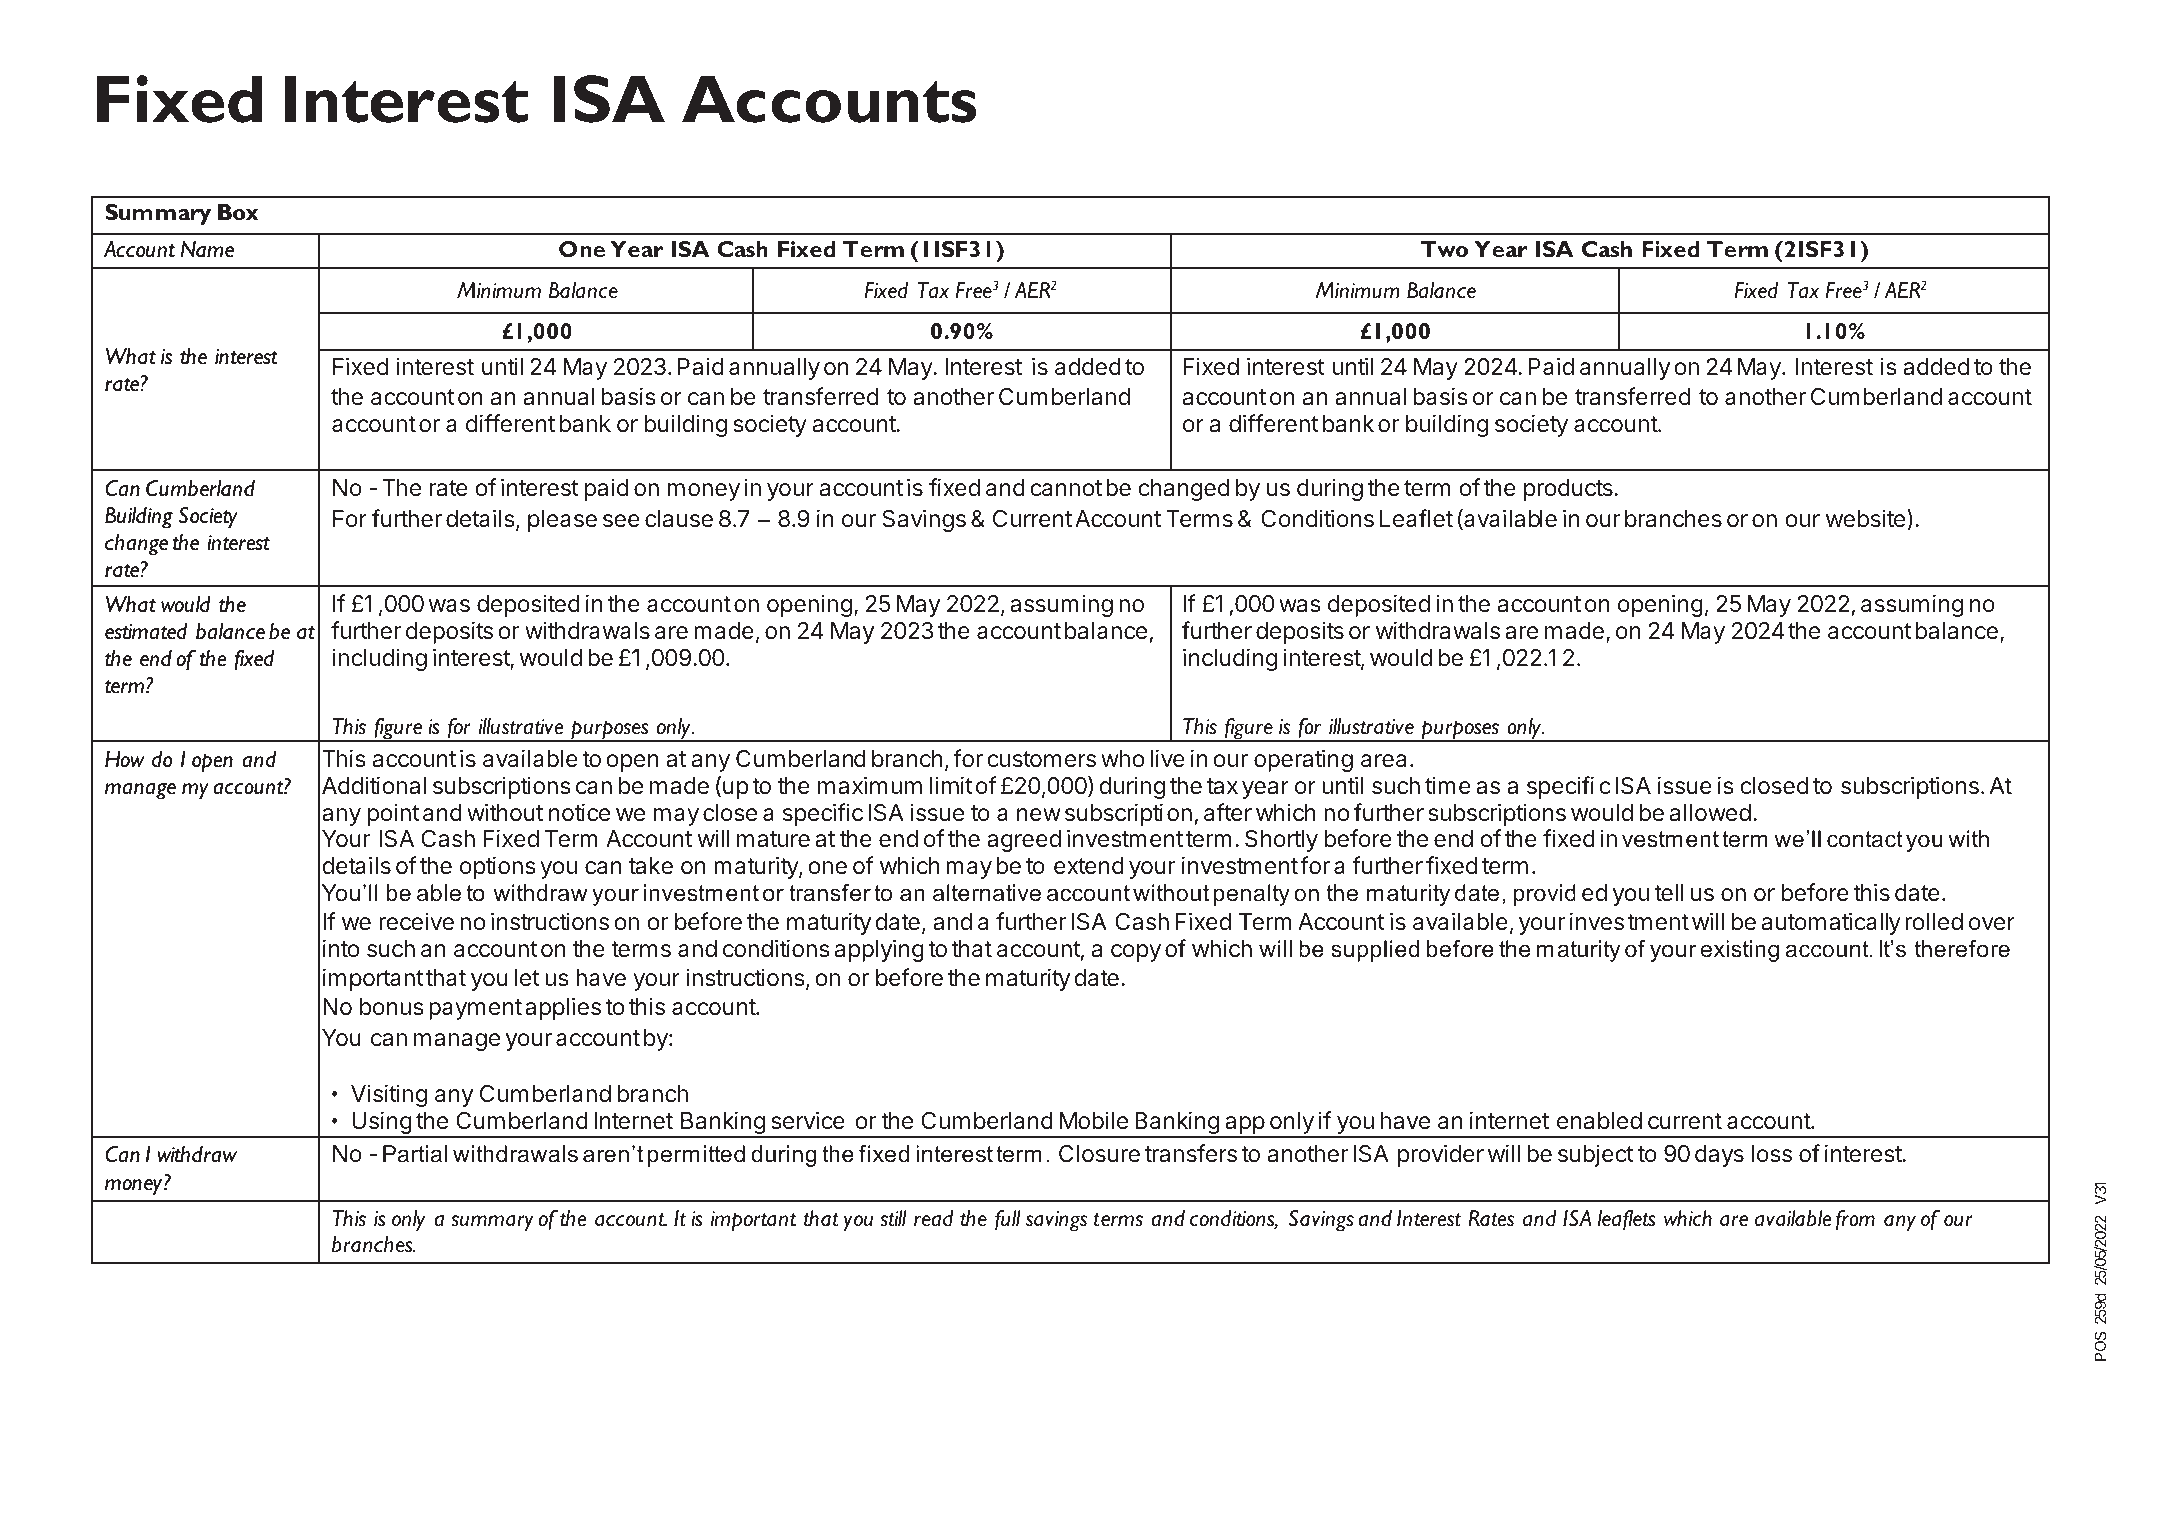  I want to click on Partial, so click(415, 1154).
